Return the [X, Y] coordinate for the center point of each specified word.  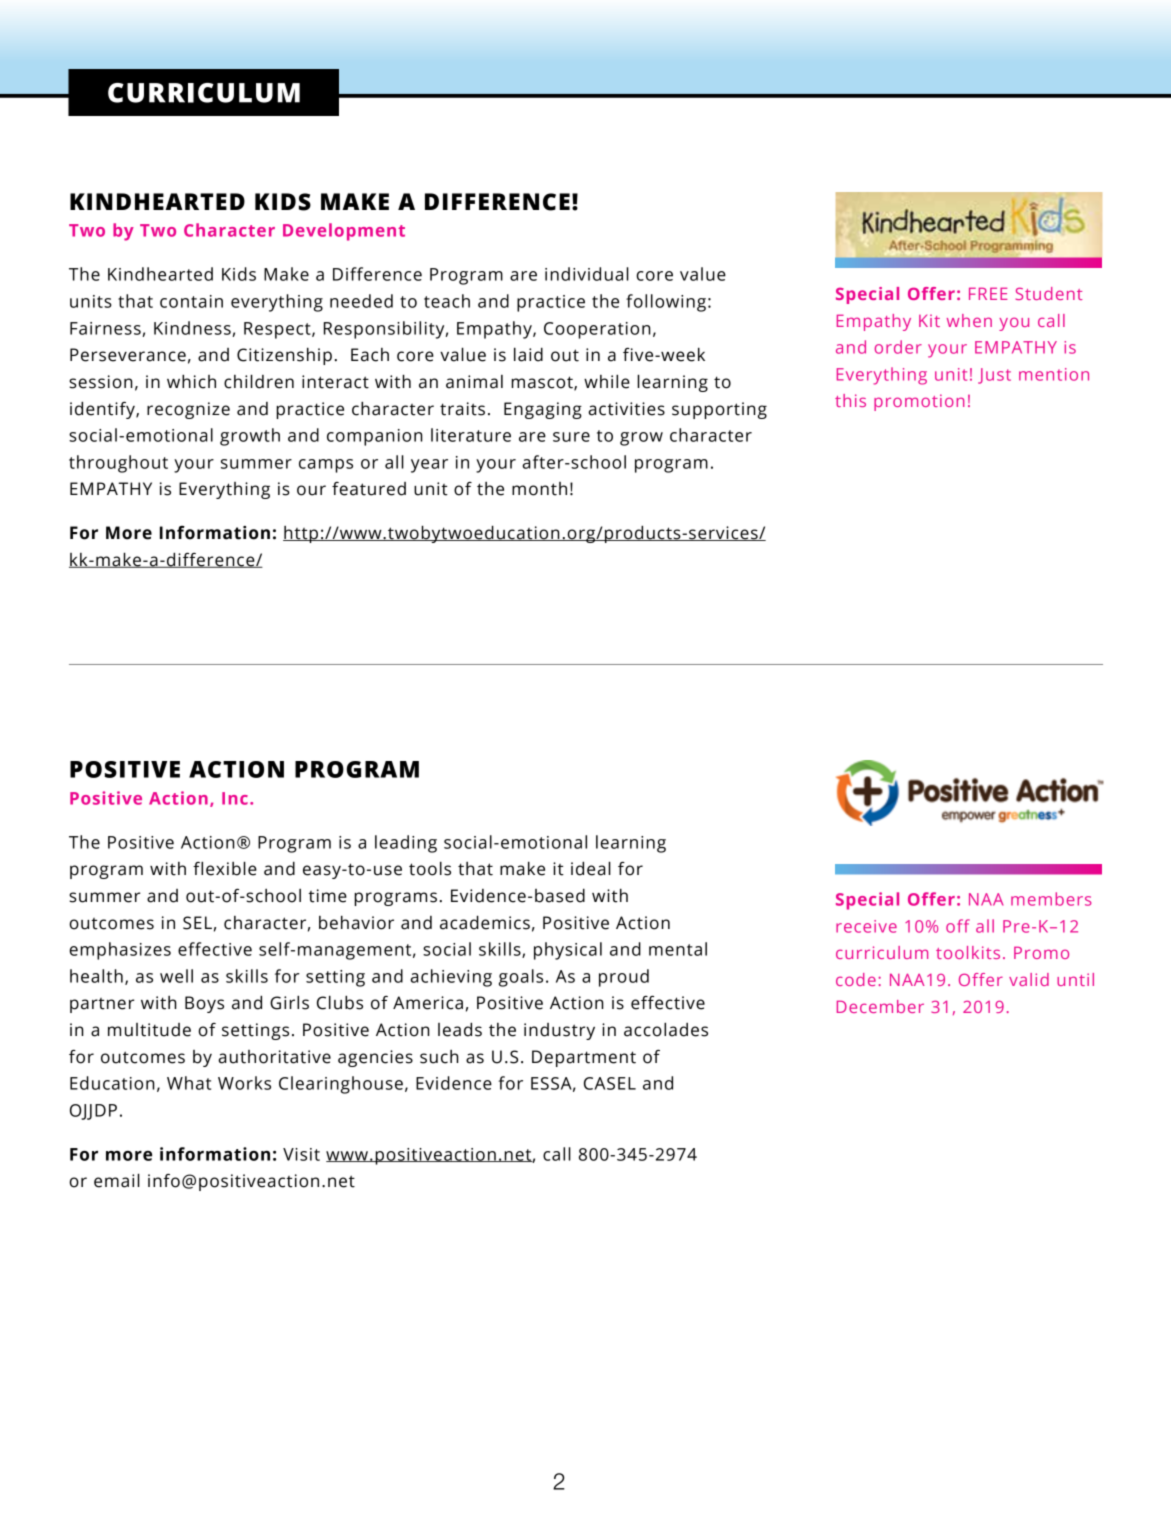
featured [369, 489]
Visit [301, 1154]
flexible [225, 868]
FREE [988, 293]
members [1051, 899]
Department [584, 1058]
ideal [591, 868]
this [850, 400]
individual [587, 274]
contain [191, 301]
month [539, 489]
